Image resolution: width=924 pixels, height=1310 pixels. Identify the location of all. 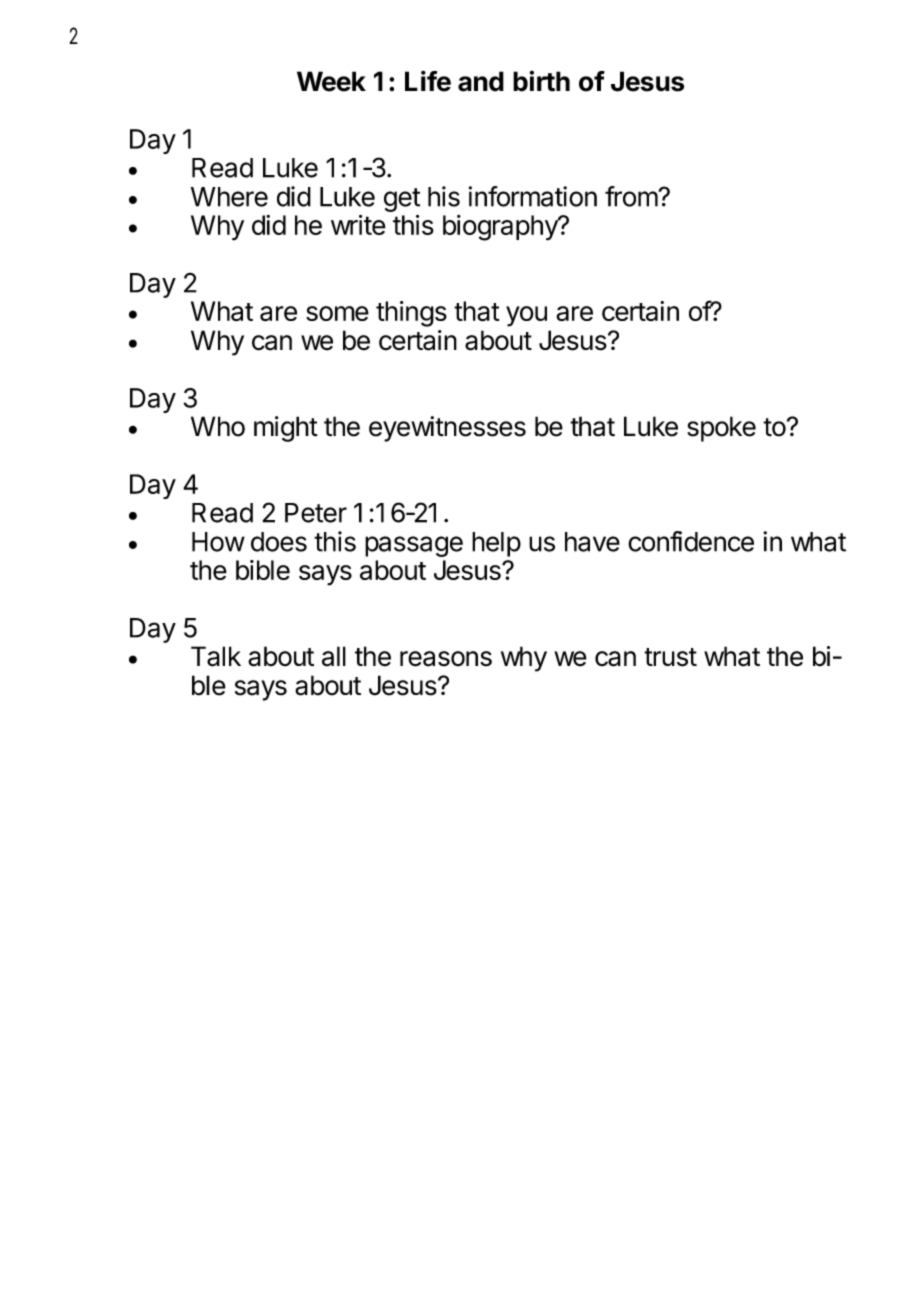
(334, 656).
